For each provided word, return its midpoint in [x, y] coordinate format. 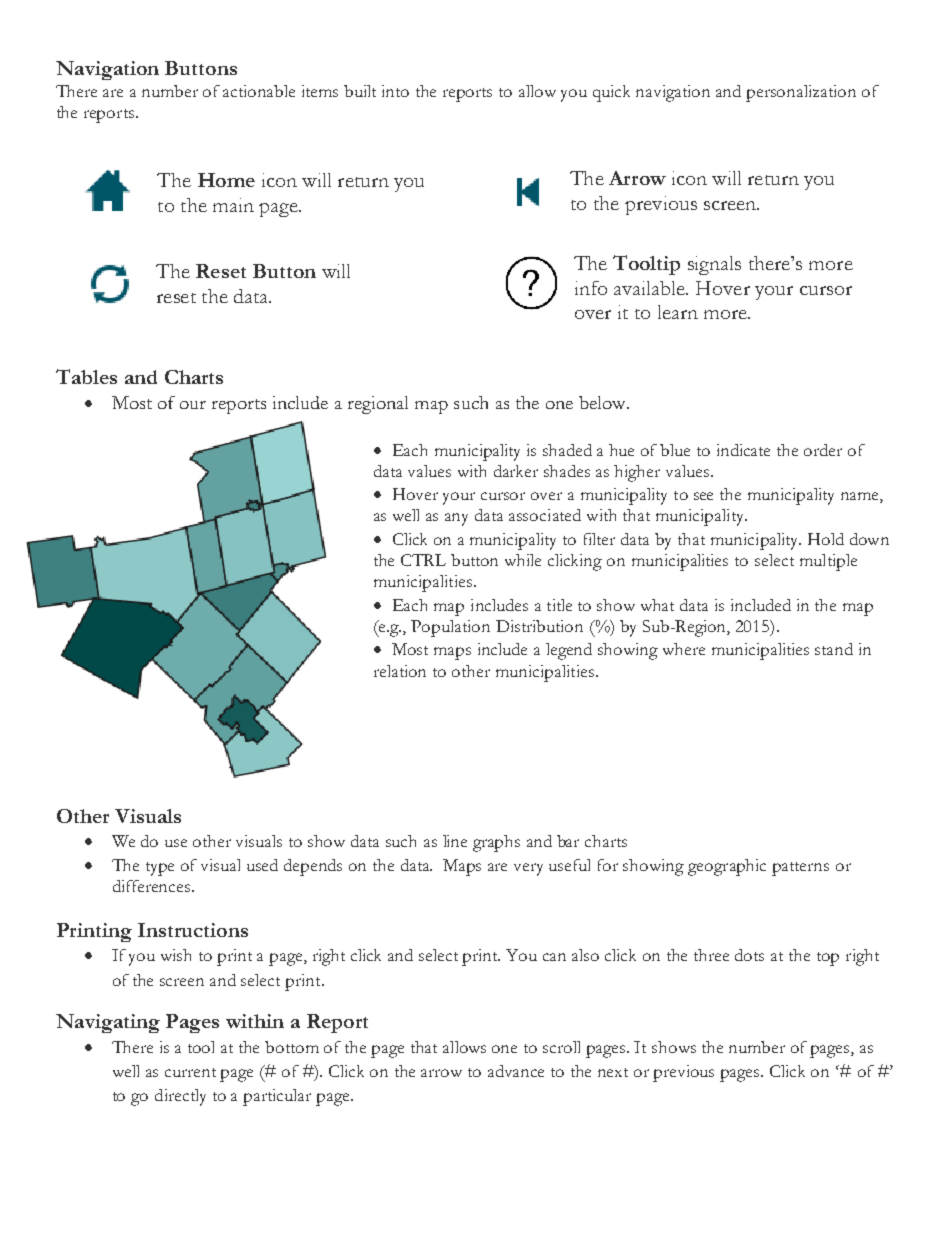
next [613, 1072]
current [190, 1072]
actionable [259, 91]
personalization [801, 93]
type [160, 869]
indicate [743, 450]
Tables [86, 376]
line [455, 841]
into [395, 91]
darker [516, 471]
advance [516, 1071]
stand [834, 649]
